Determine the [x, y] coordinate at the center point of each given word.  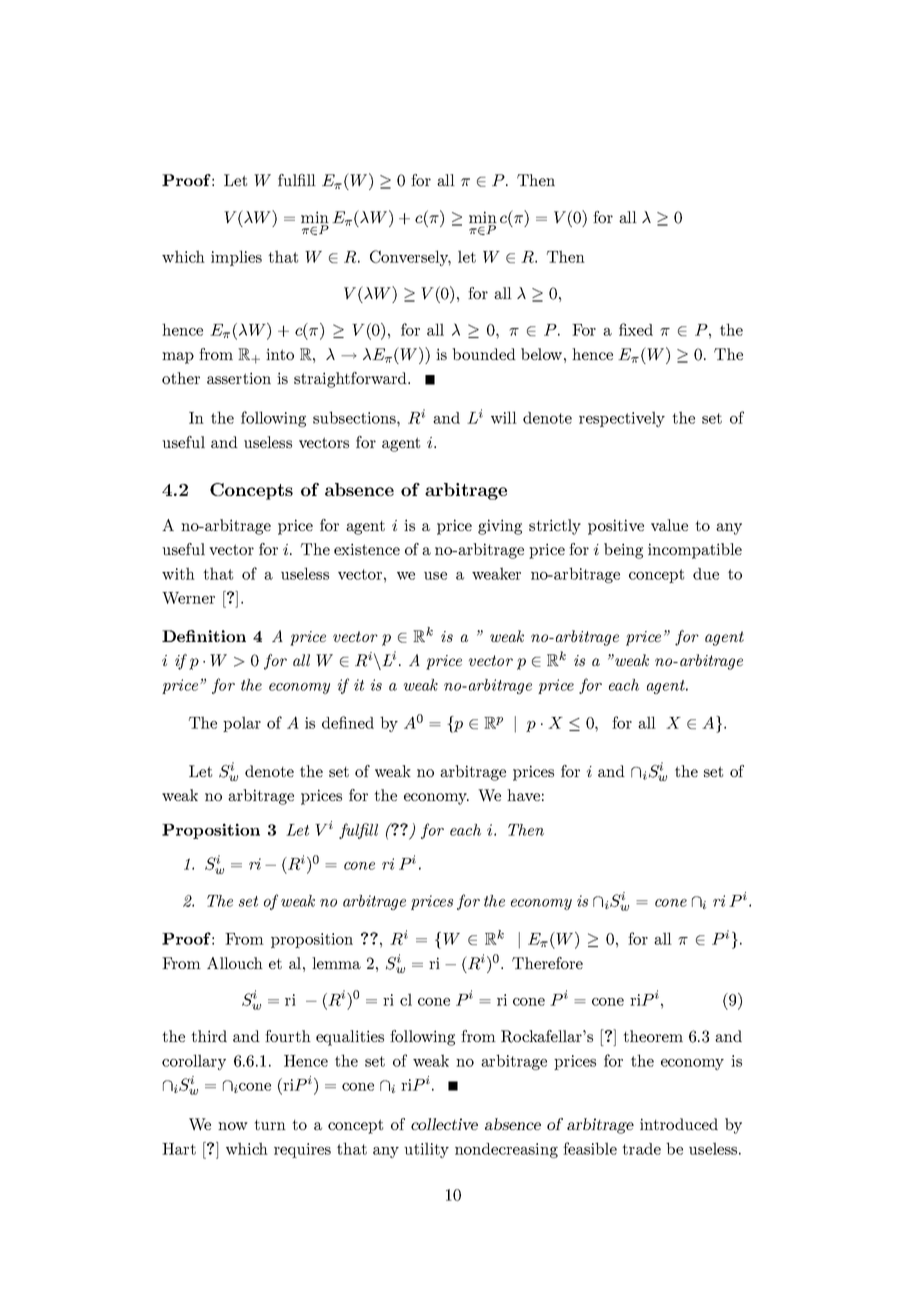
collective [444, 1124]
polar [242, 724]
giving [500, 527]
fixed [636, 329]
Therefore [547, 963]
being [623, 551]
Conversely [410, 258]
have [523, 795]
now [233, 1126]
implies [236, 258]
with [178, 573]
